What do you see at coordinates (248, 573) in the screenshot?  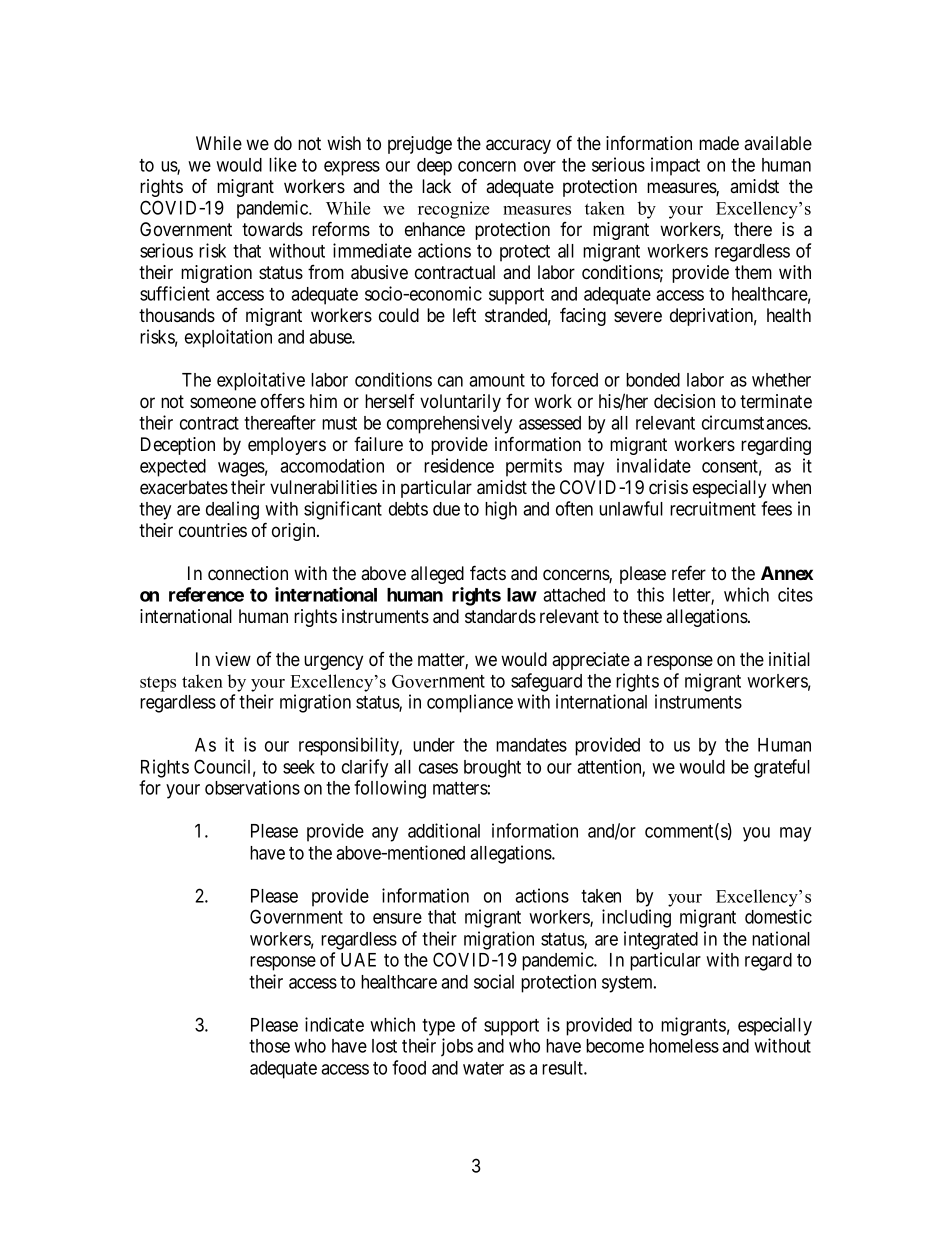 I see `connection` at bounding box center [248, 573].
